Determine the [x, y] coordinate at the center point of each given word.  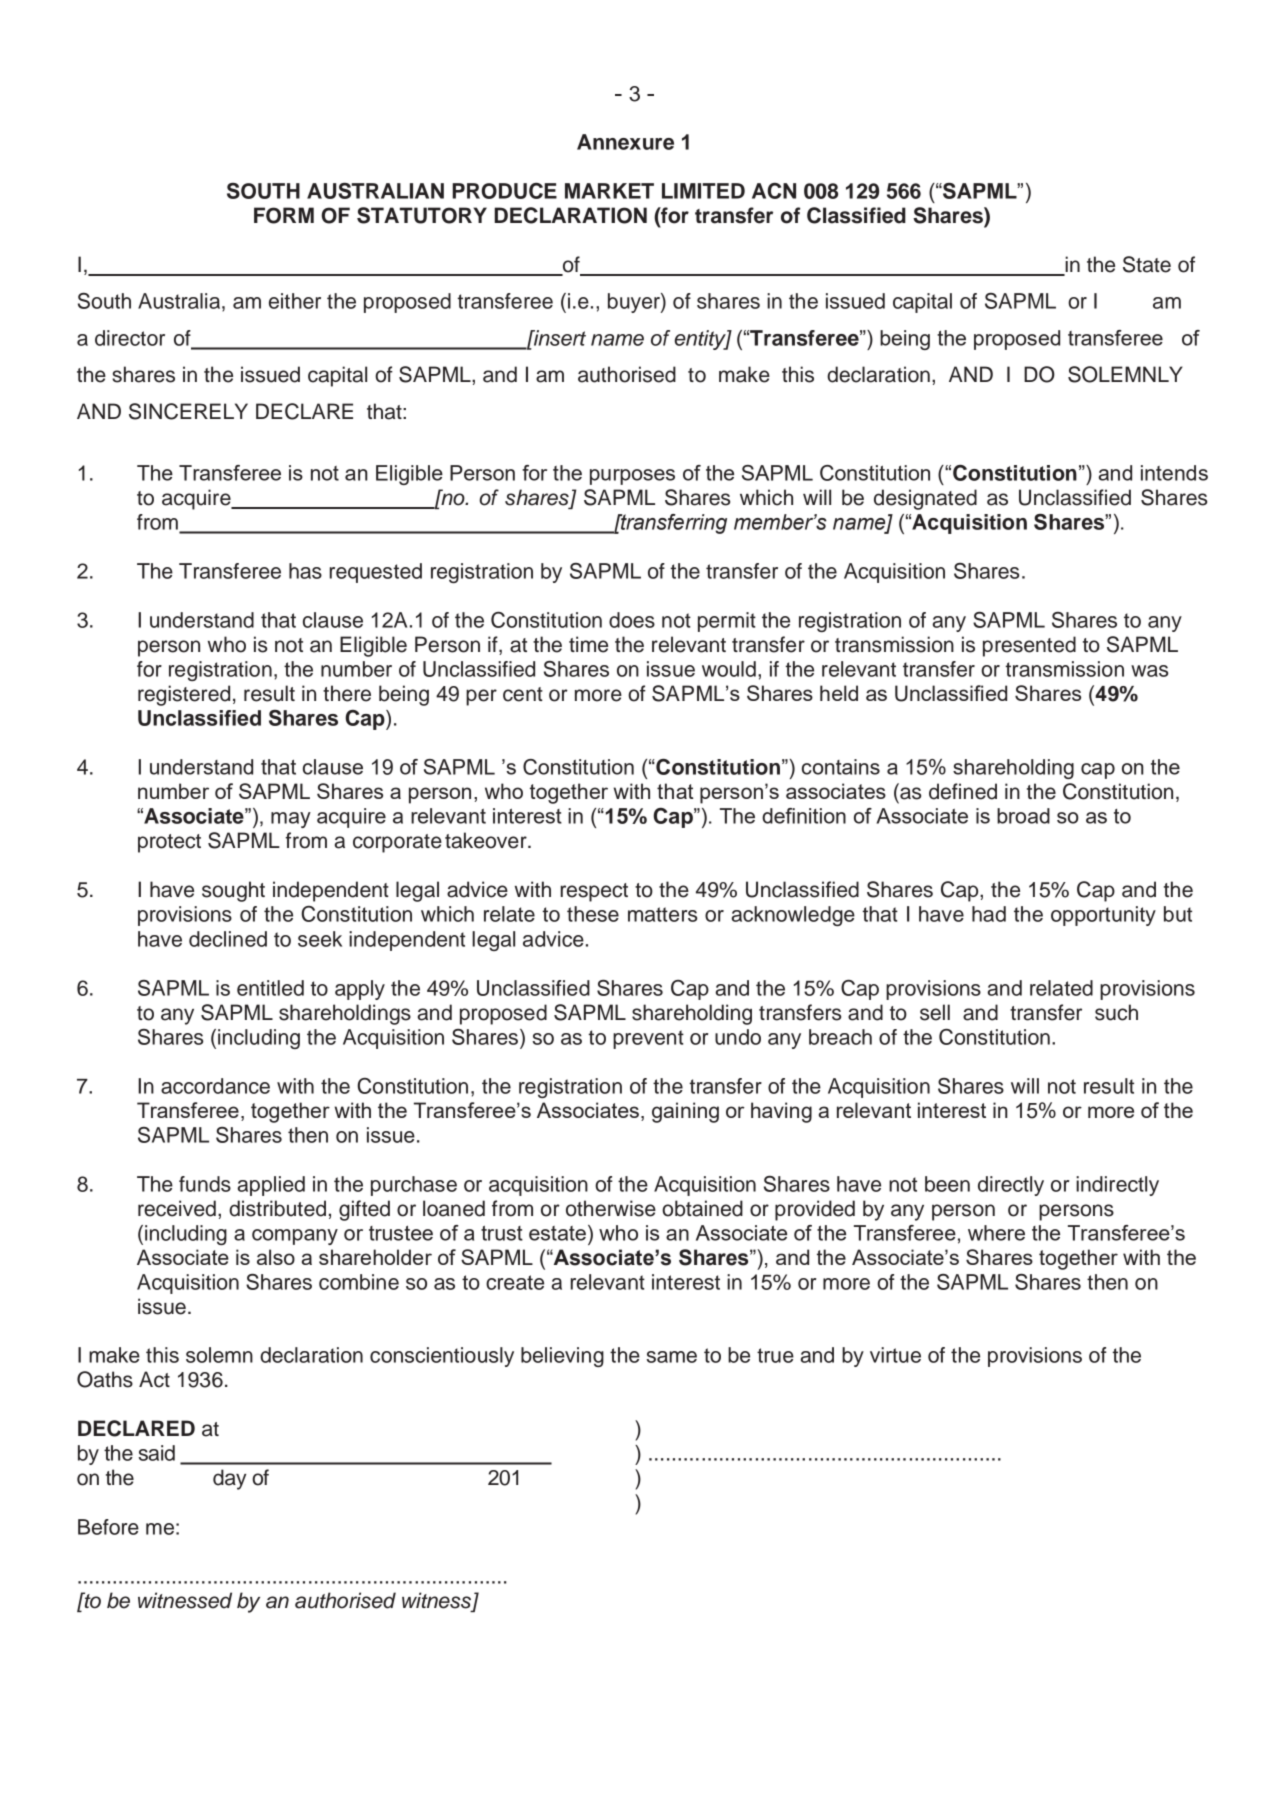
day [229, 1479]
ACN [774, 191]
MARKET [609, 191]
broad [1023, 816]
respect [594, 892]
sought [233, 891]
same [671, 1357]
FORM [284, 215]
